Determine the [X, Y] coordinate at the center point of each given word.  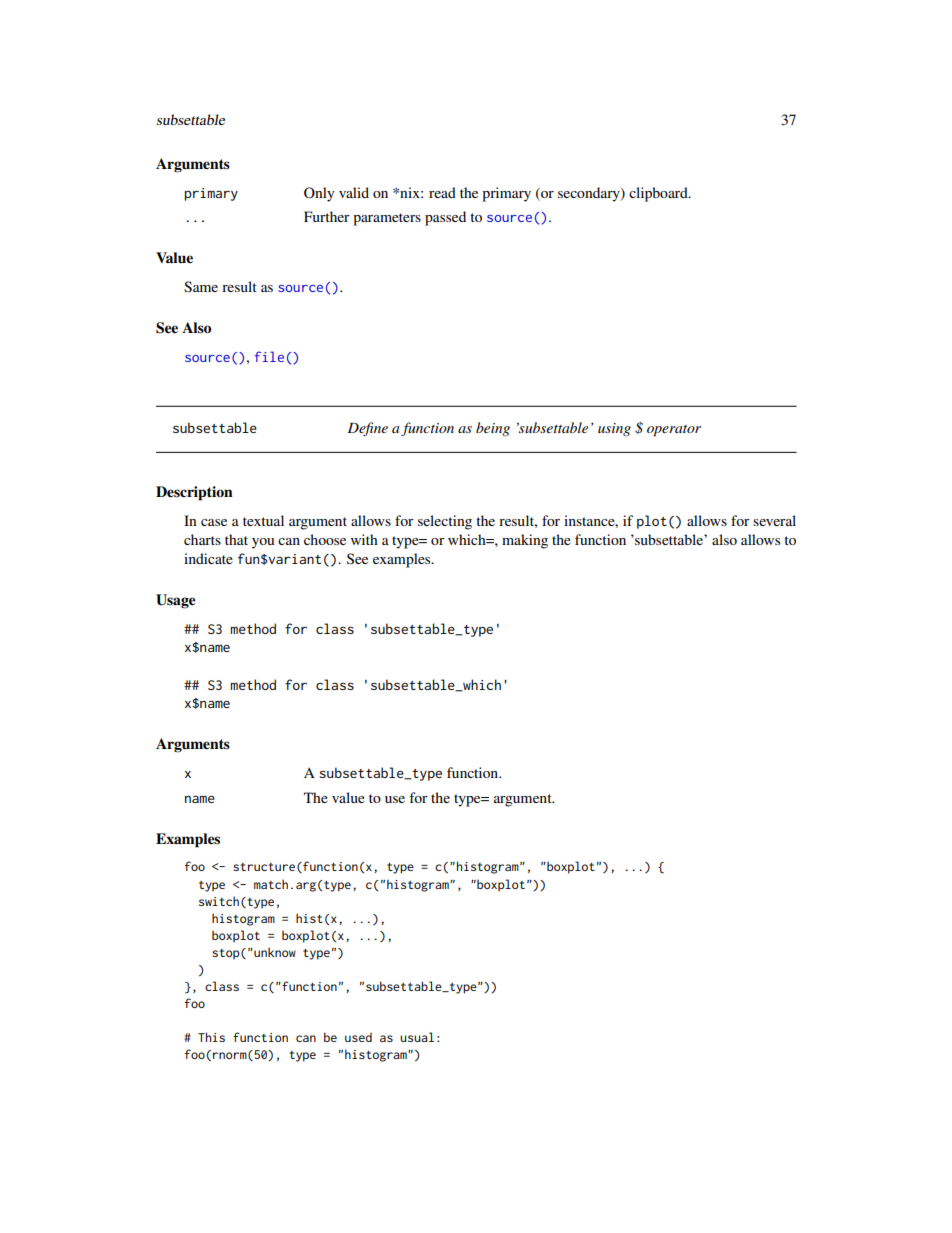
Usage [175, 601]
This [211, 1037]
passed [445, 218]
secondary [590, 194]
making [525, 541]
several [774, 520]
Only [319, 194]
